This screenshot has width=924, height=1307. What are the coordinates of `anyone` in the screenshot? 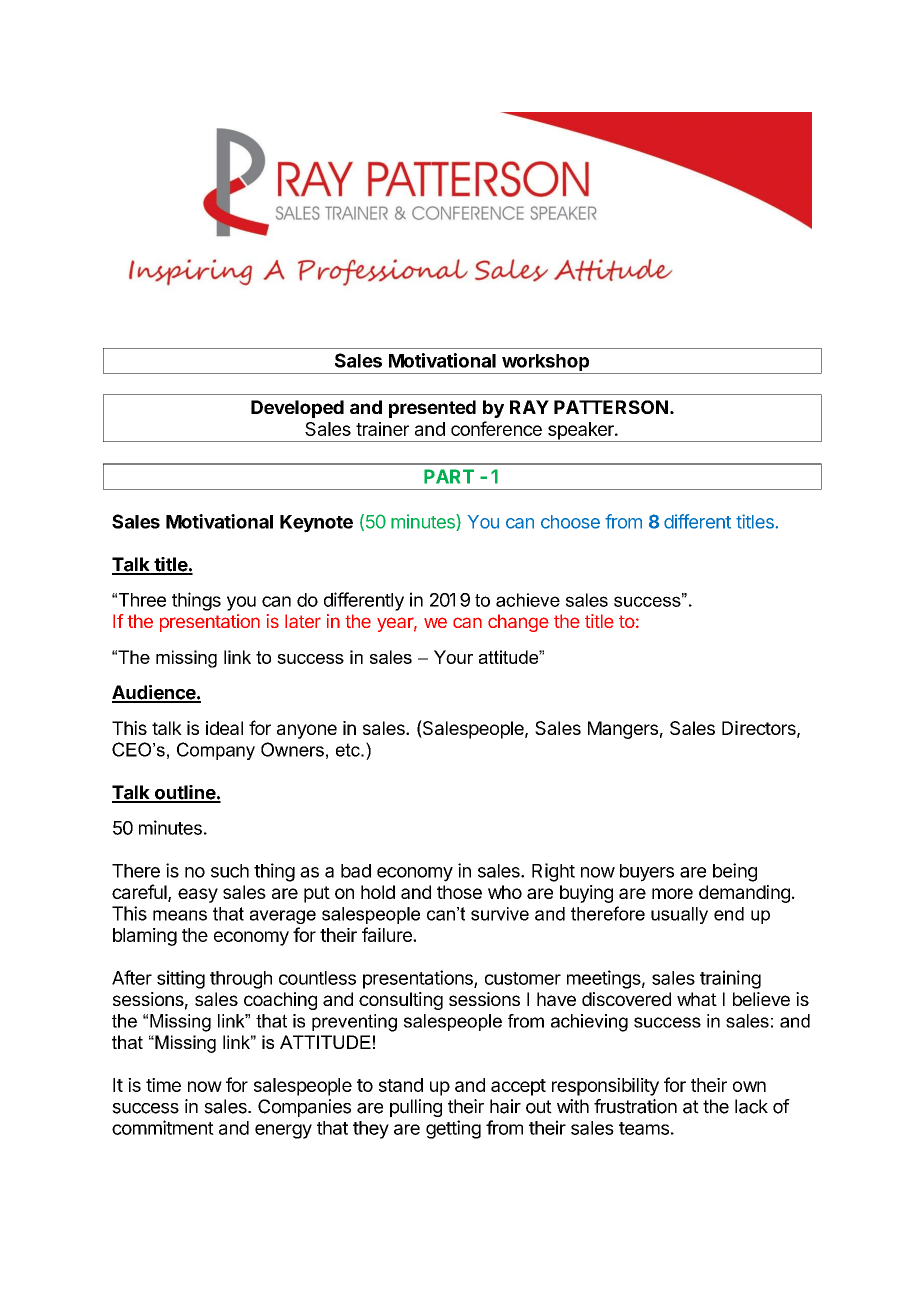 It's located at (307, 731).
